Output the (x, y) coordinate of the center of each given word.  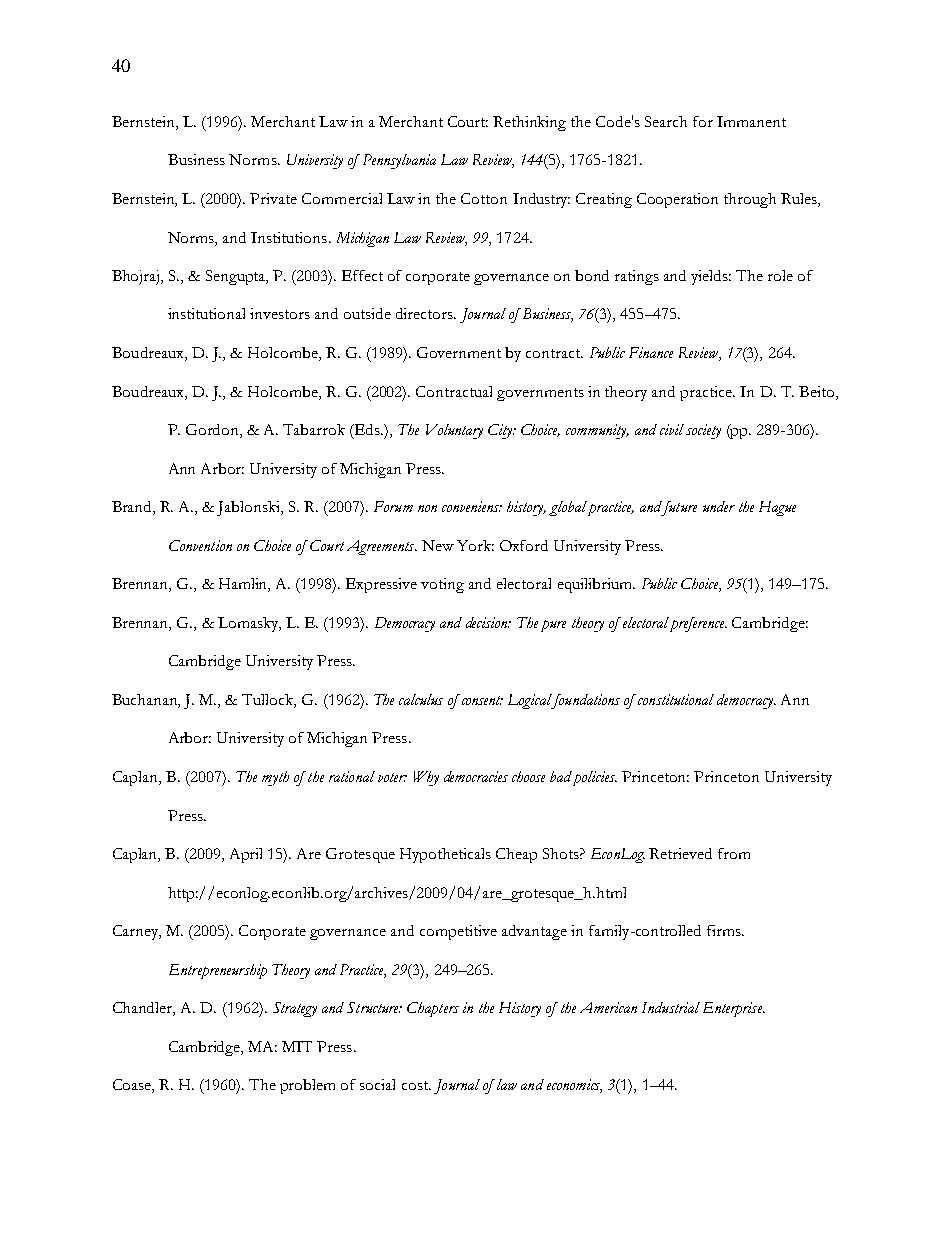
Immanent (751, 121)
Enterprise (733, 1009)
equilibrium (596, 585)
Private (273, 198)
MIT (297, 1046)
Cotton (484, 198)
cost (416, 1085)
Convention (200, 545)
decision (488, 622)
